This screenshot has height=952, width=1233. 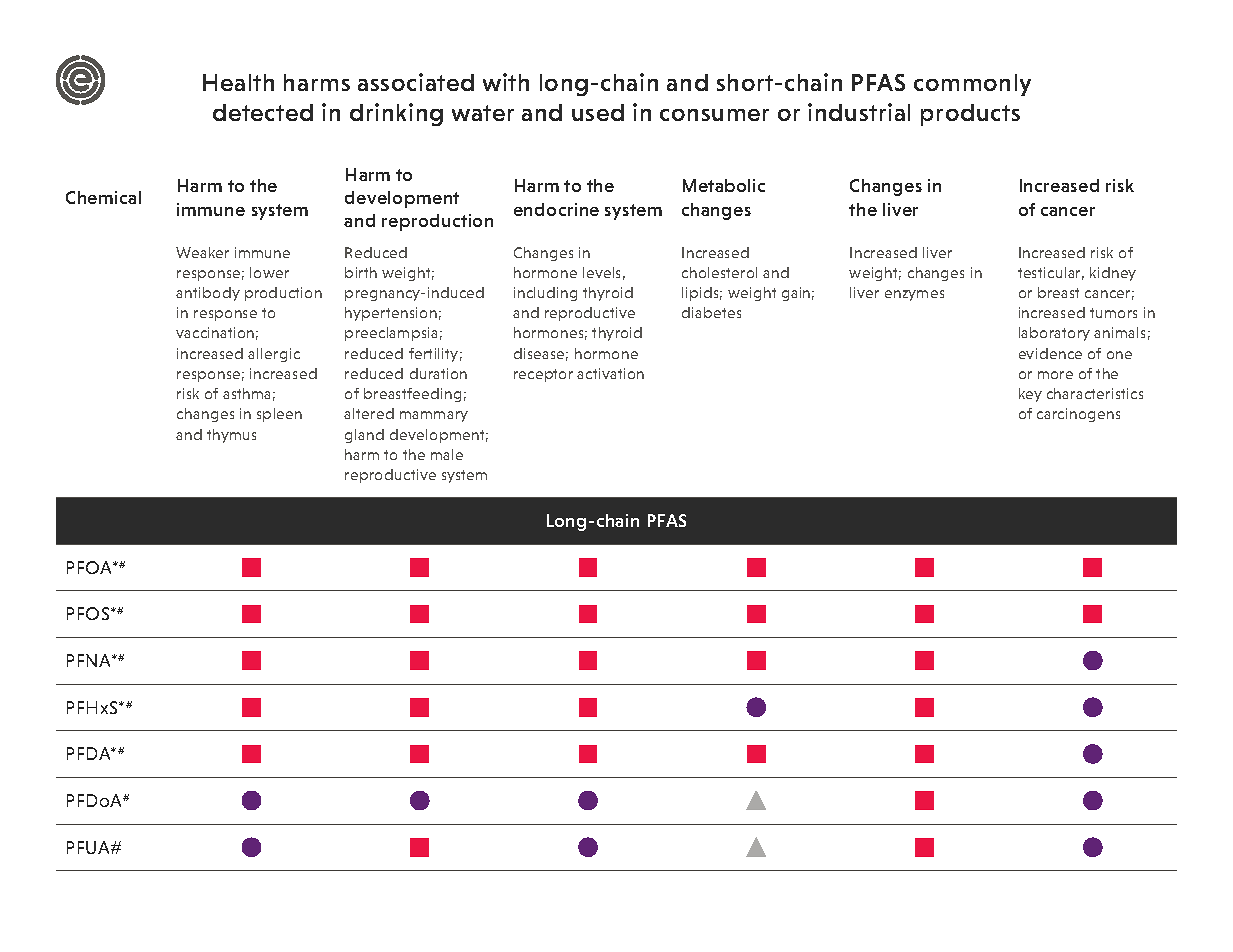 I want to click on carcinogens, so click(x=1078, y=415).
